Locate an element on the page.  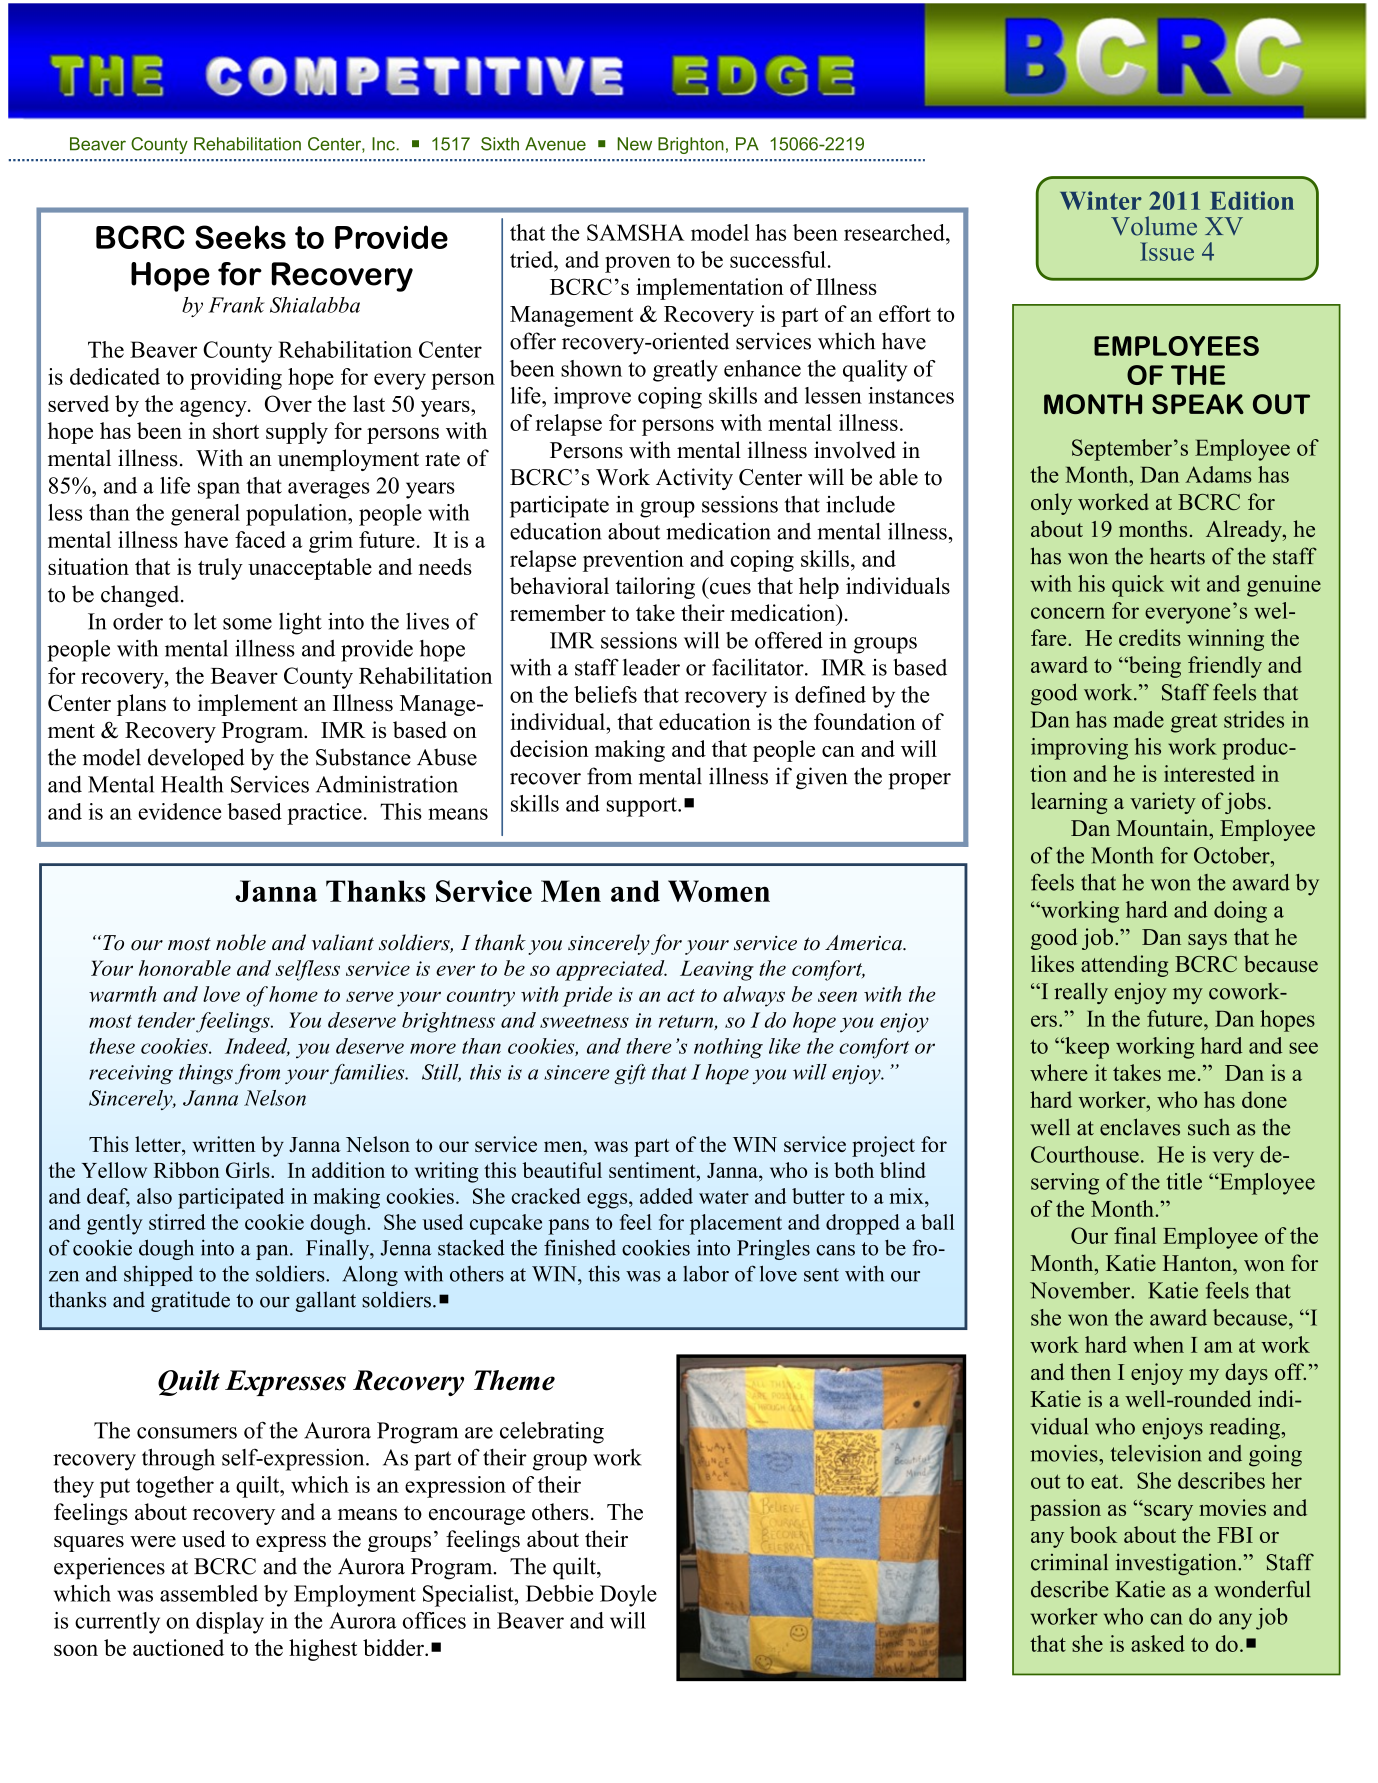
span is located at coordinates (219, 490).
